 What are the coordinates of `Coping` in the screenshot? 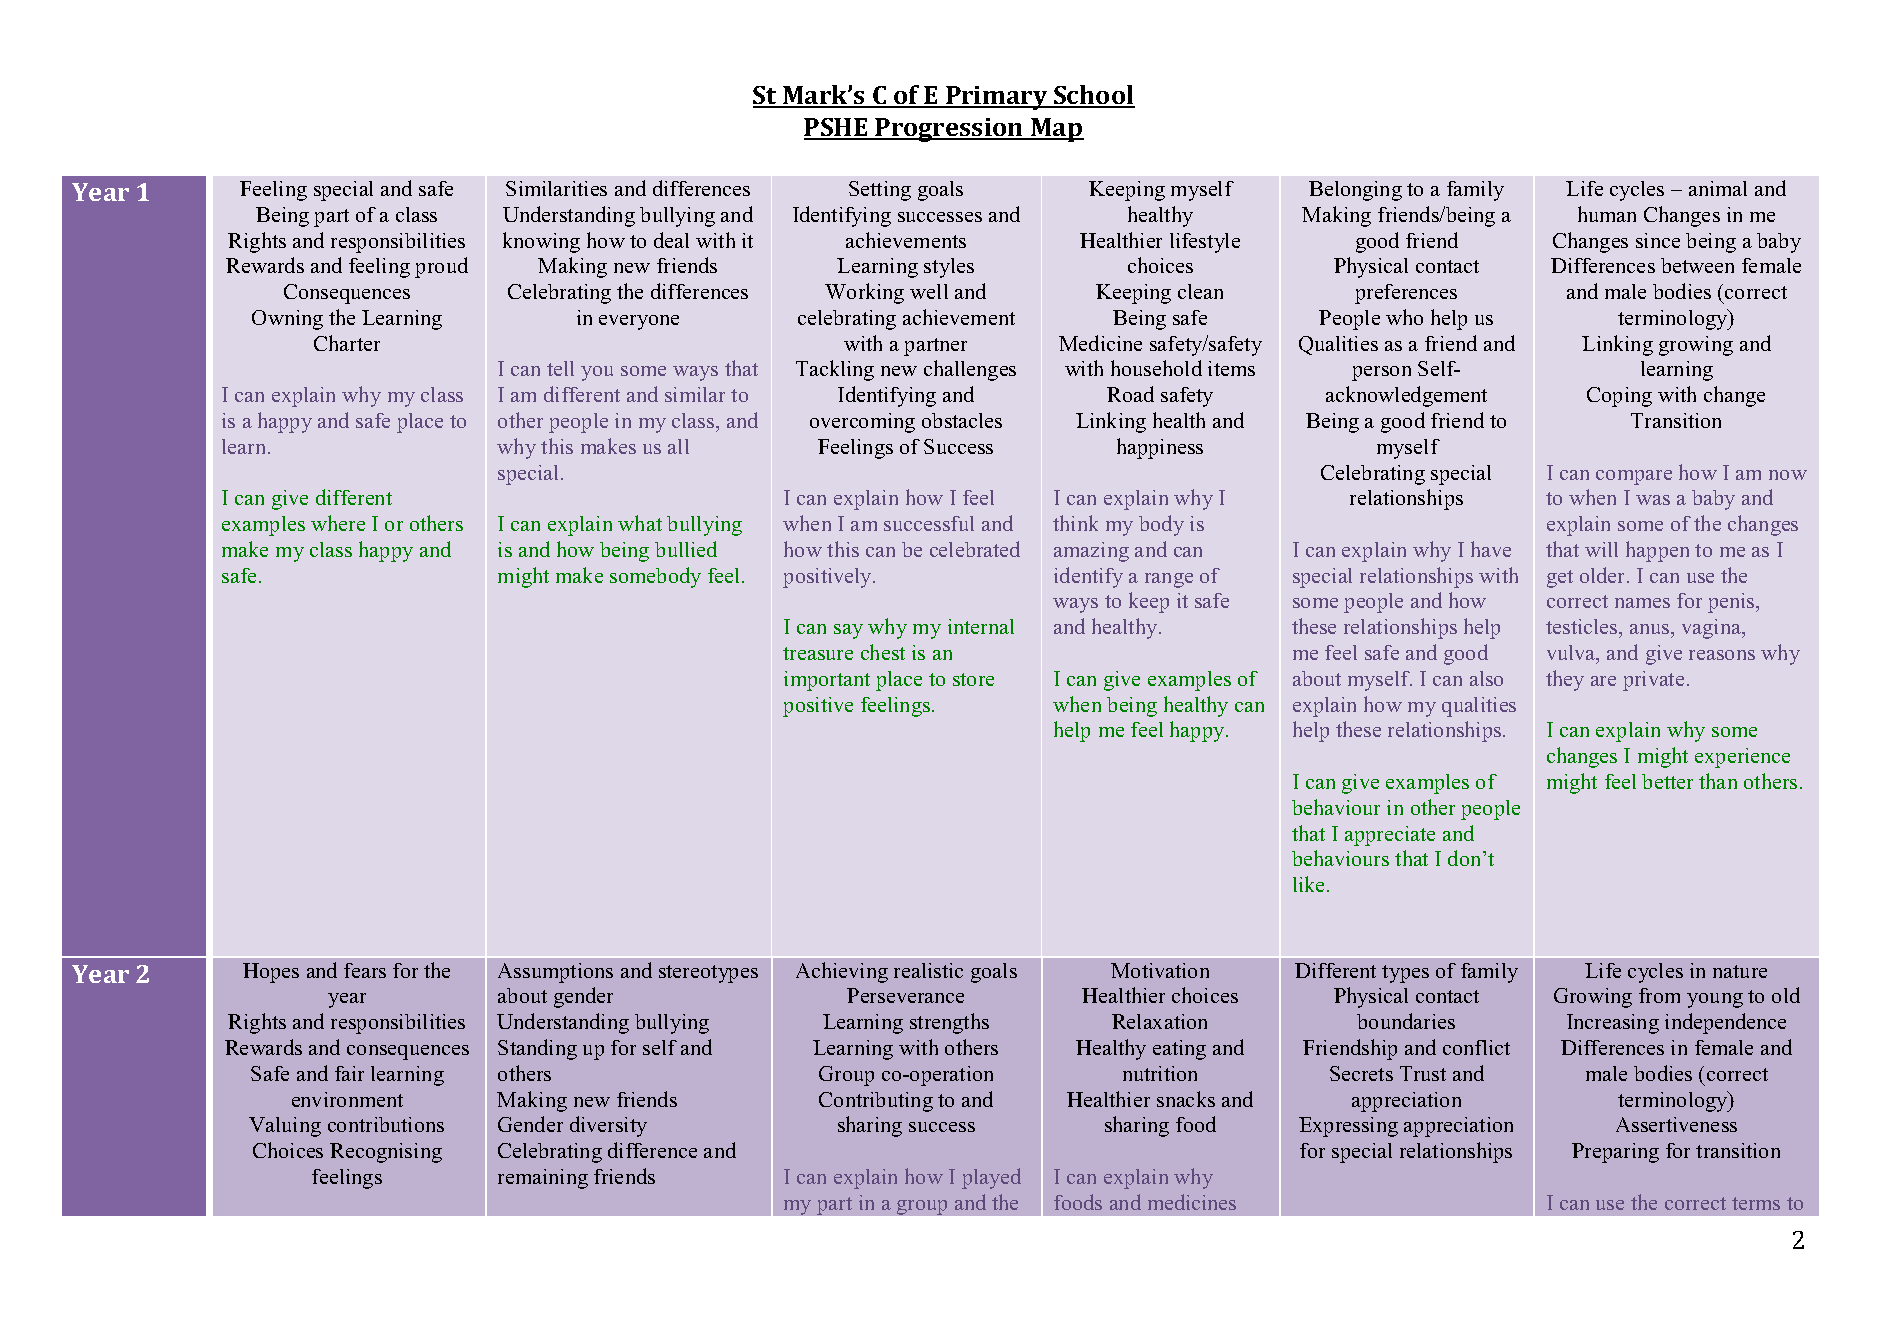 It's located at (1619, 397).
